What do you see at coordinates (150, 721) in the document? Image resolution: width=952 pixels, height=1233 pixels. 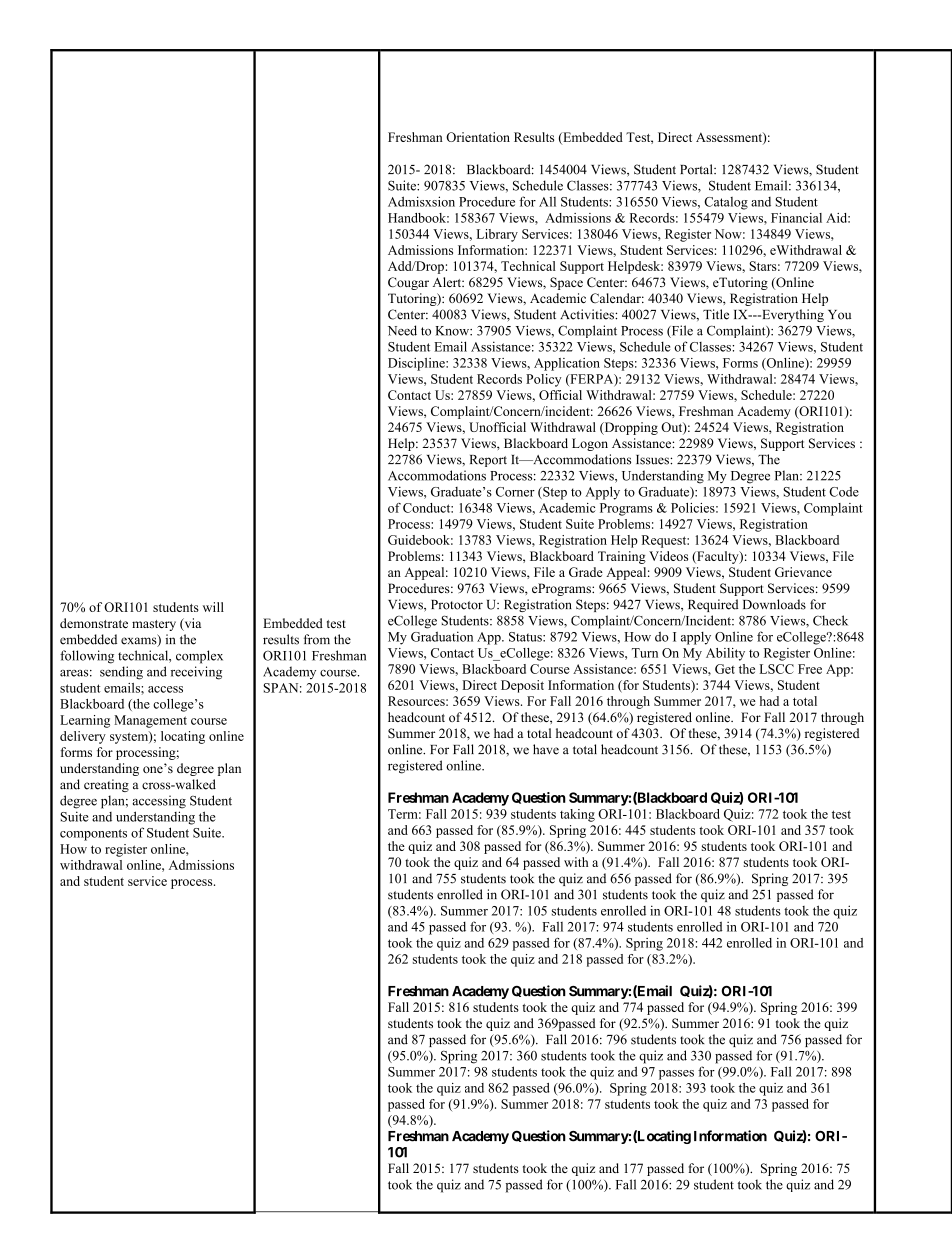 I see `Management` at bounding box center [150, 721].
